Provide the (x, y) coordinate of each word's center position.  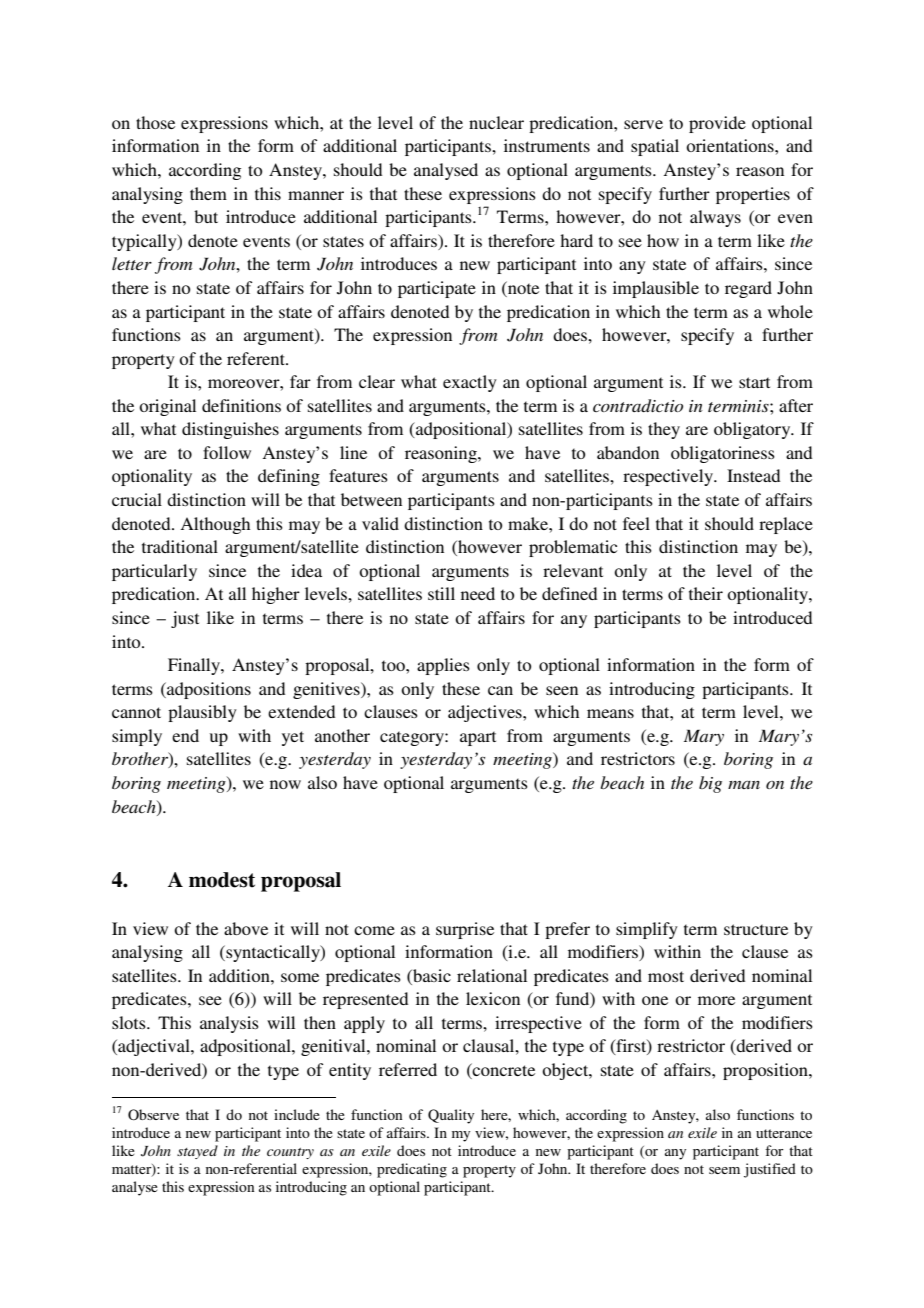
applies (443, 666)
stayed (197, 1152)
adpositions (208, 690)
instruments (547, 145)
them (208, 193)
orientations (731, 145)
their (706, 593)
